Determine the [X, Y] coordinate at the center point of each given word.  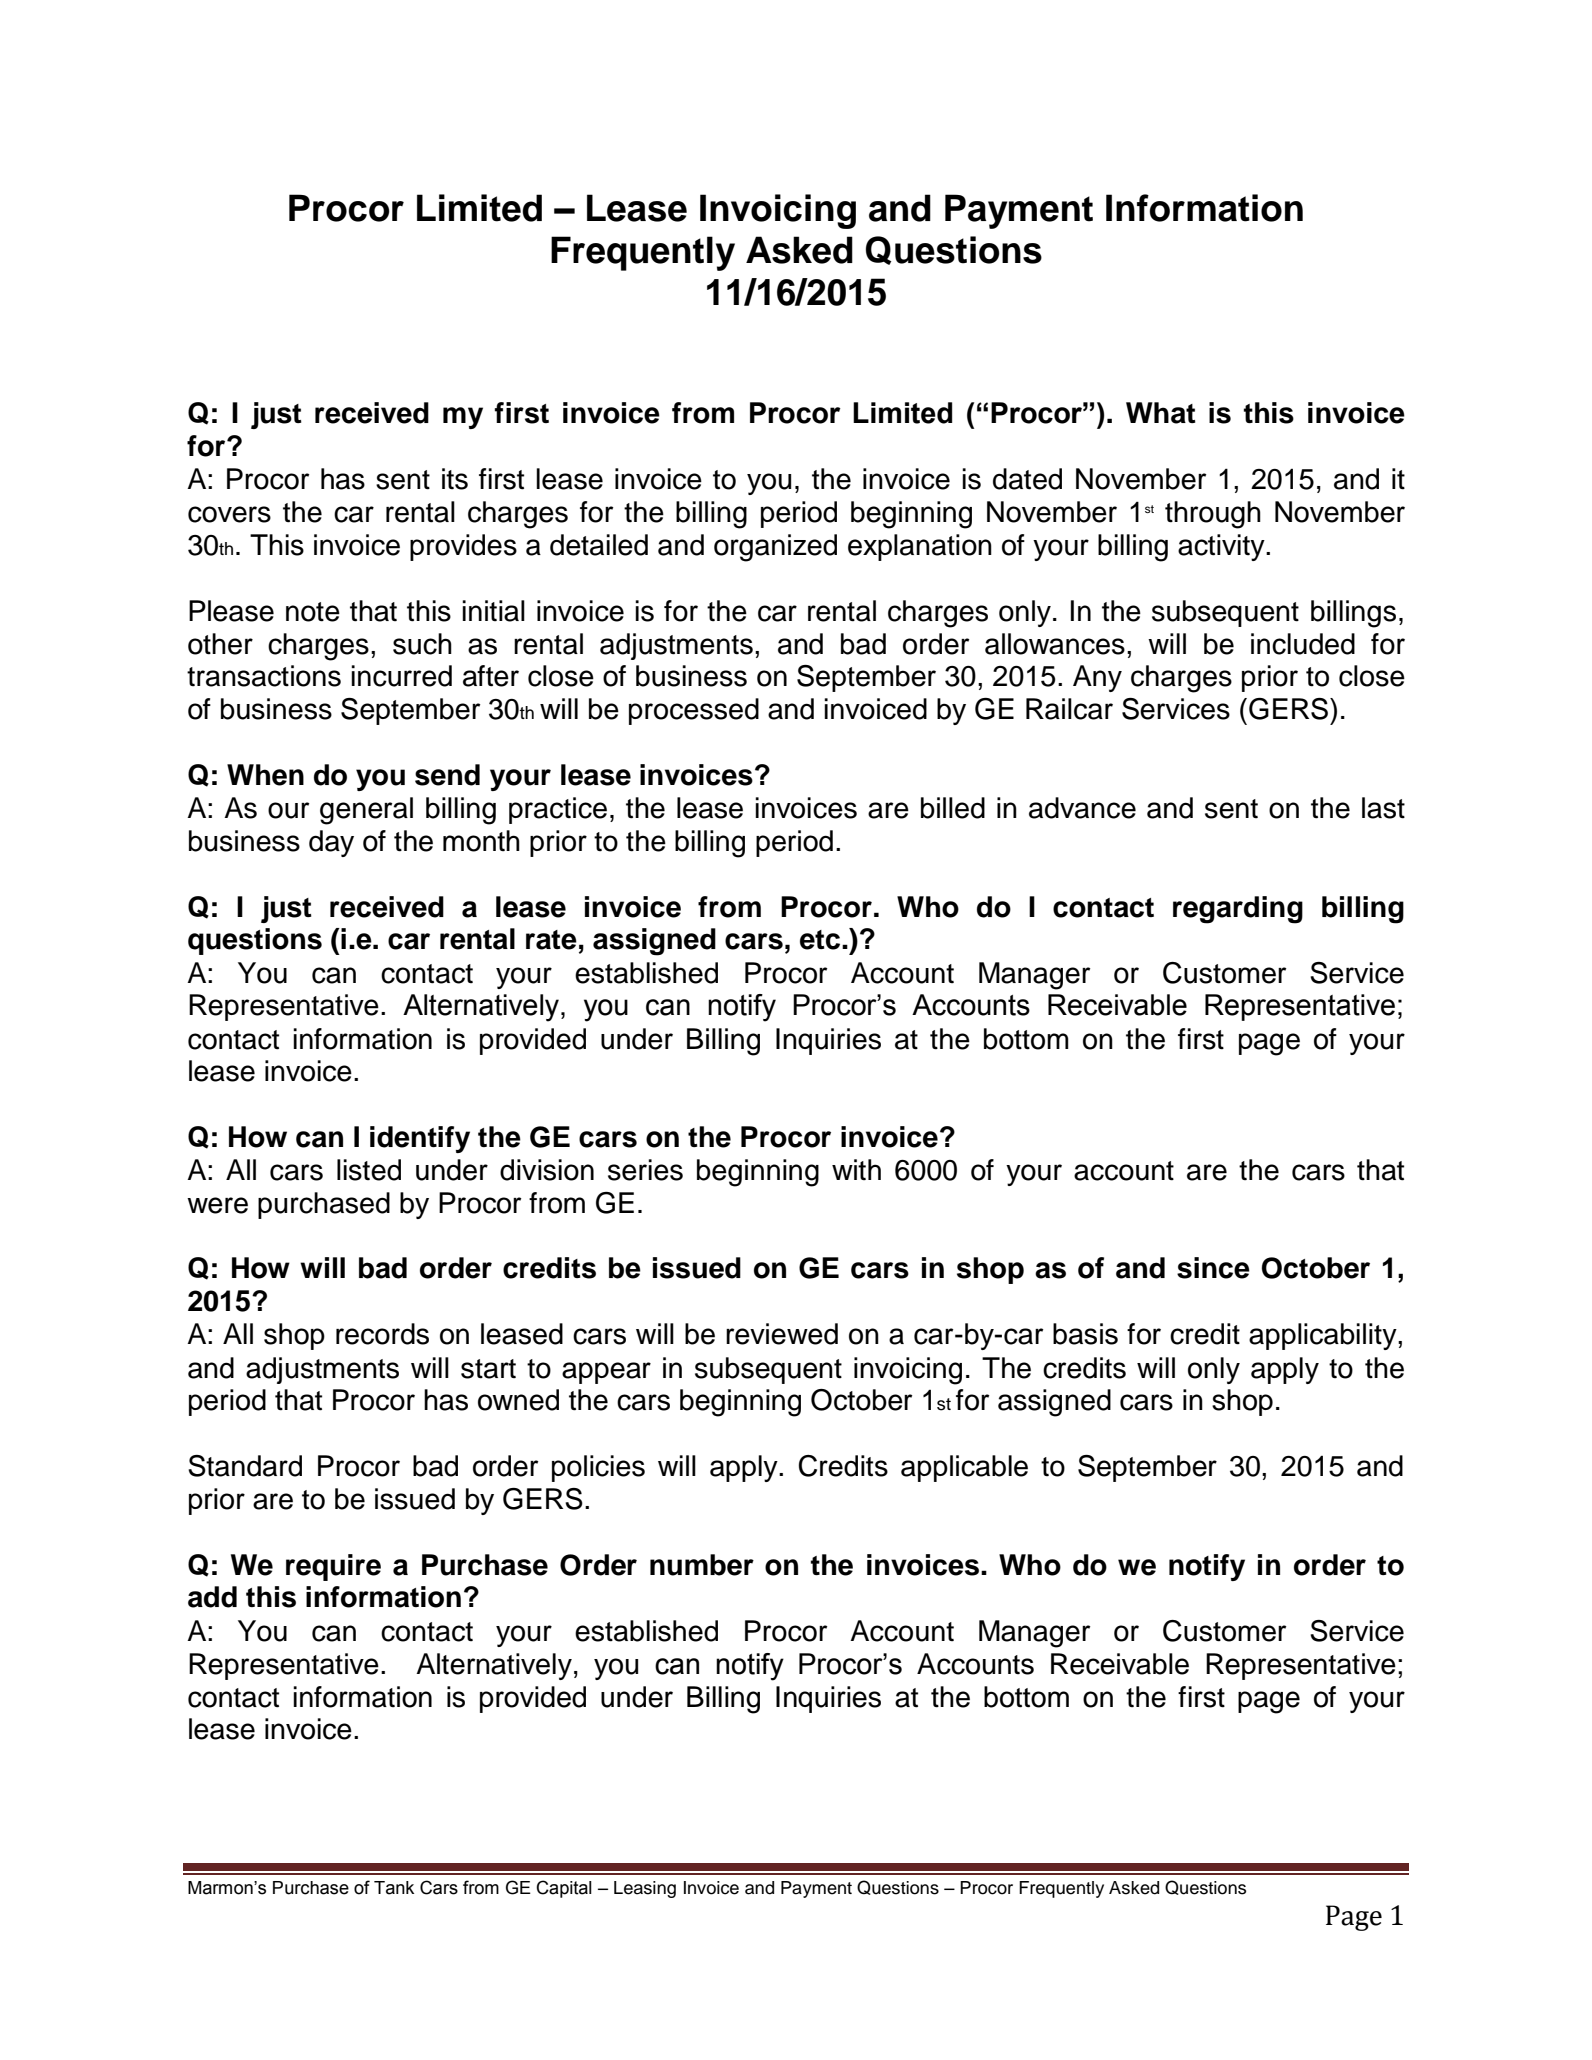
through [1213, 515]
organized [775, 548]
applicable [964, 1468]
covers [229, 514]
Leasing [645, 1889]
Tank [394, 1888]
